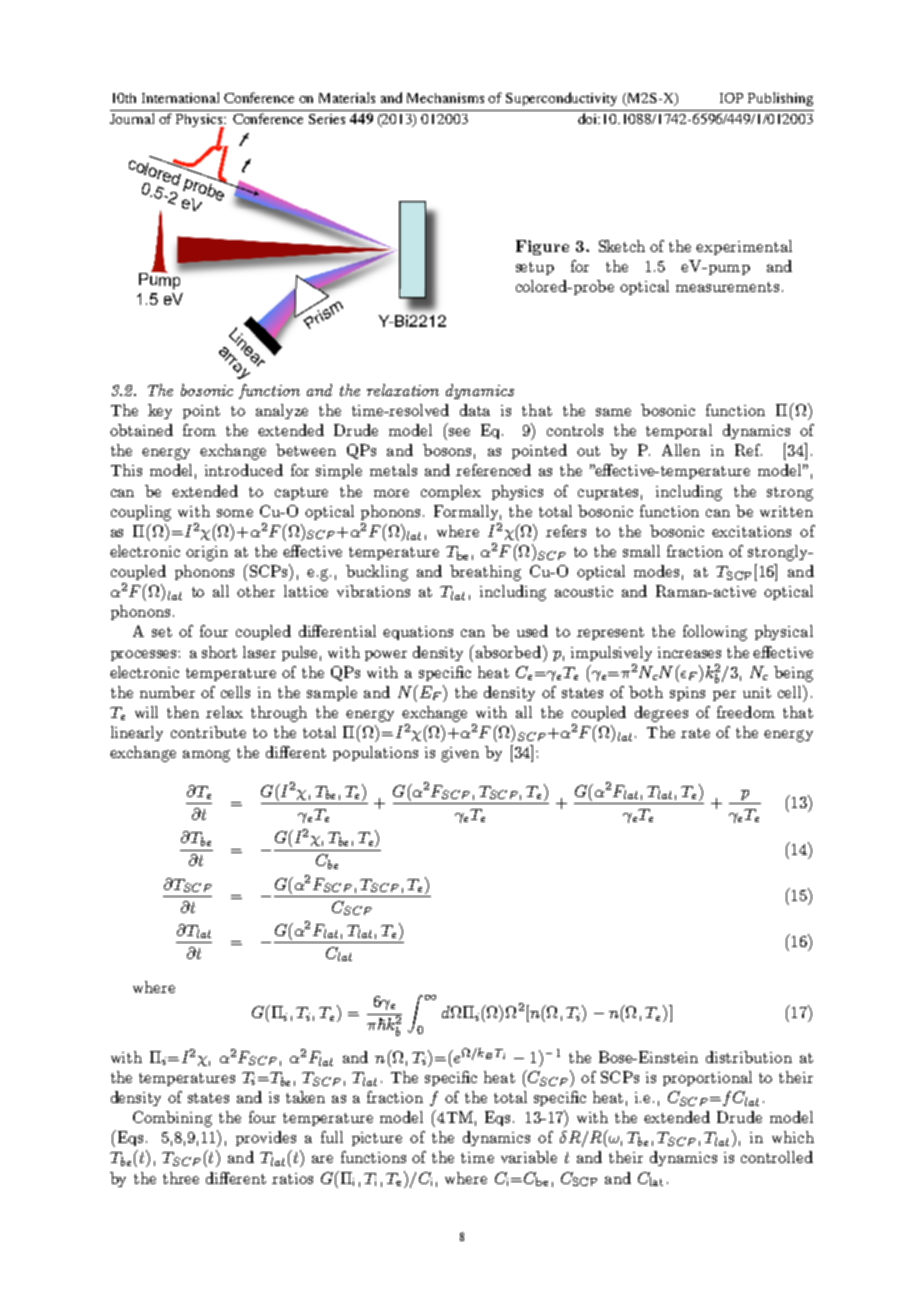  Describe the element at coordinates (746, 712) in the screenshot. I see `freedom` at that location.
